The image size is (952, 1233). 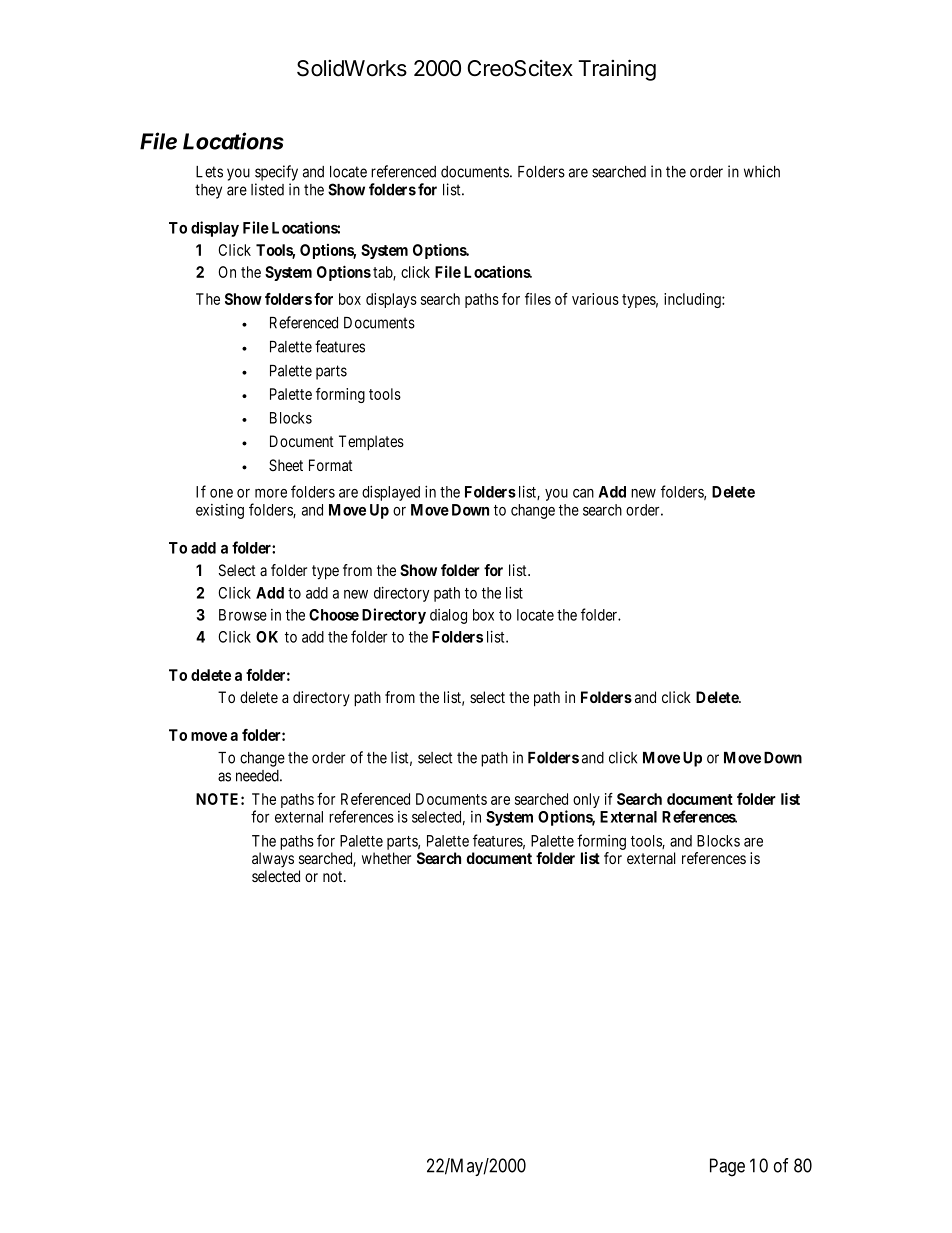 I want to click on which, so click(x=762, y=171).
